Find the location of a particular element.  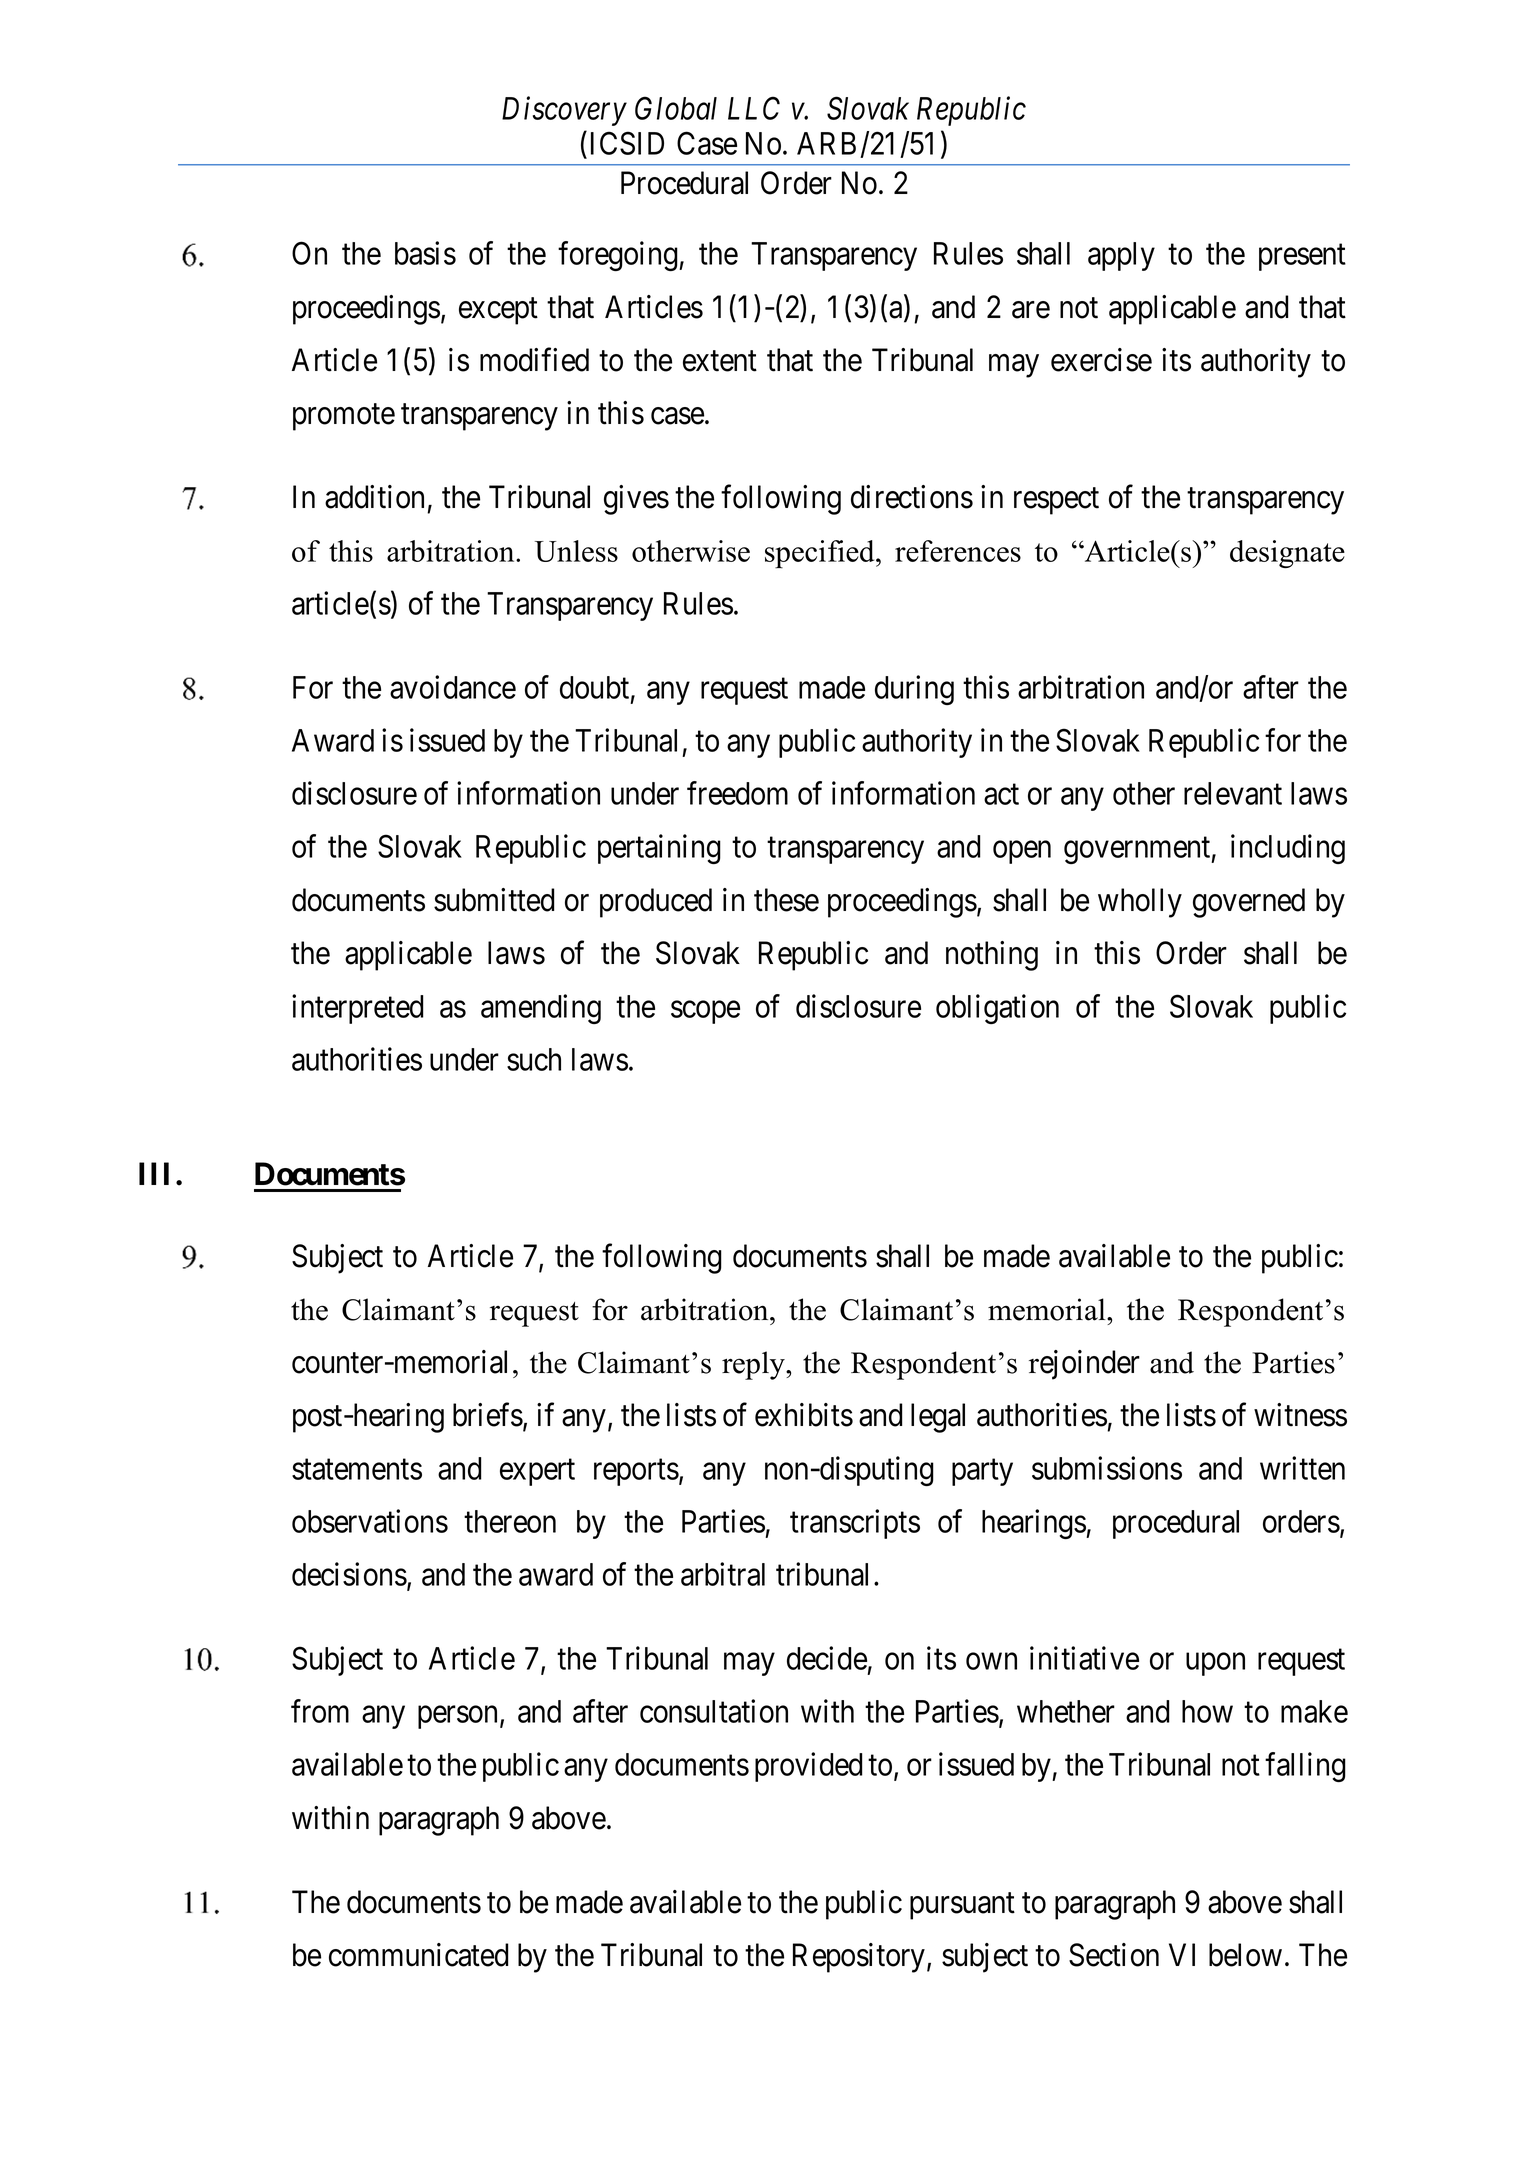

apply is located at coordinates (1121, 256).
